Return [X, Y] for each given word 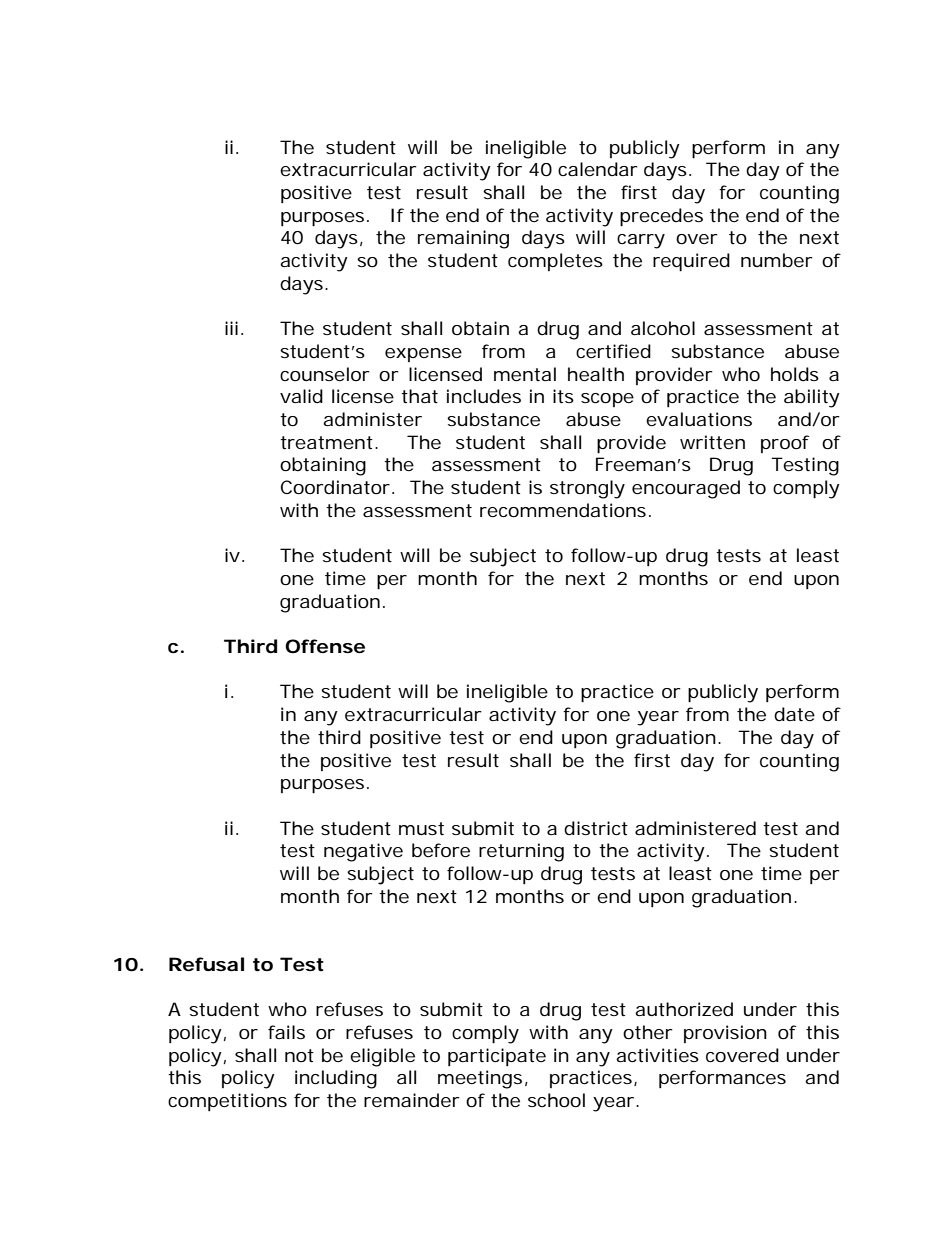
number [777, 260]
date [794, 714]
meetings [483, 1079]
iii [231, 328]
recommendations [565, 510]
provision [725, 1034]
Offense [325, 646]
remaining [463, 239]
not [299, 1055]
